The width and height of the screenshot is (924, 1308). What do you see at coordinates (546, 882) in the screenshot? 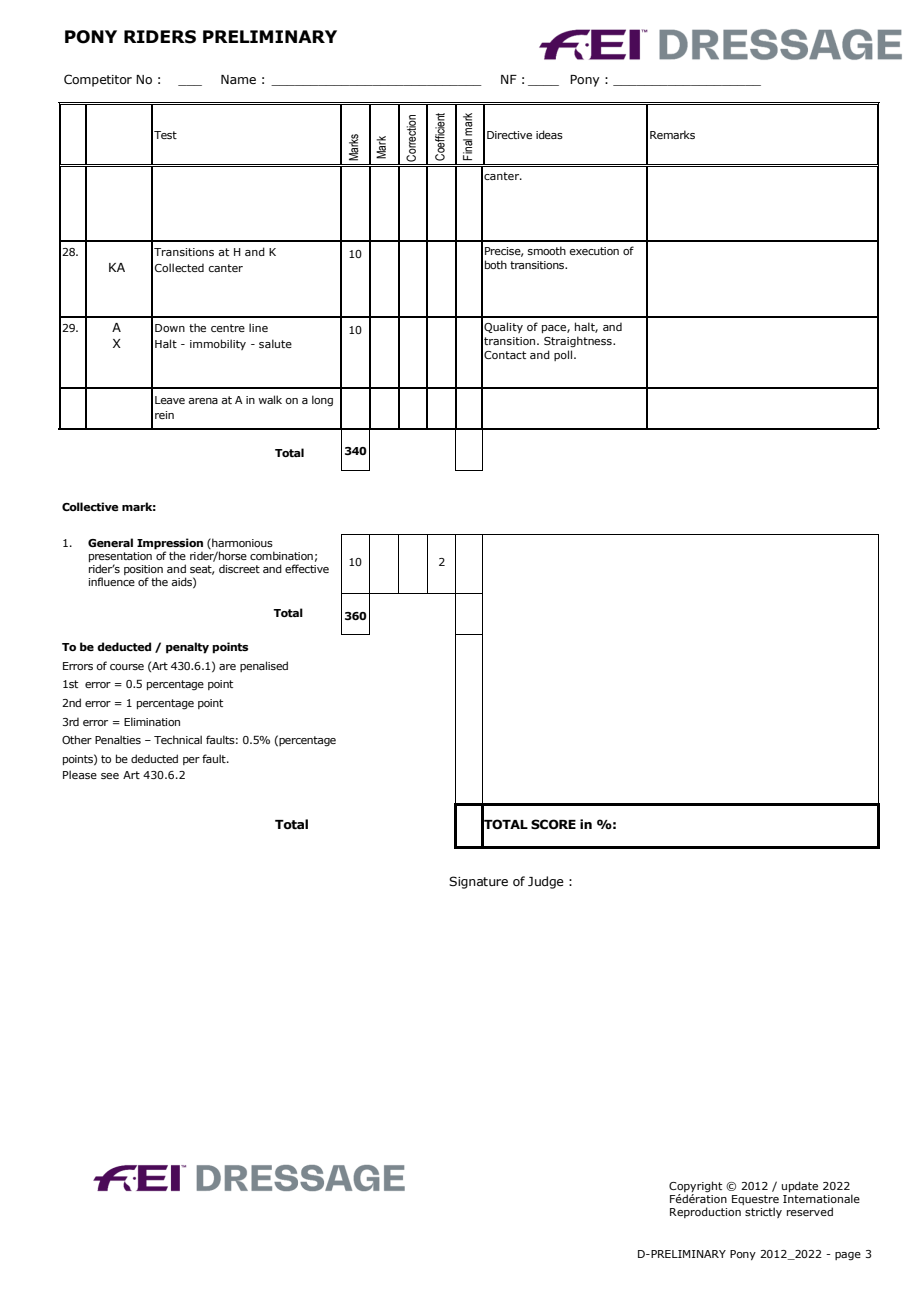
I see `Judge` at bounding box center [546, 882].
